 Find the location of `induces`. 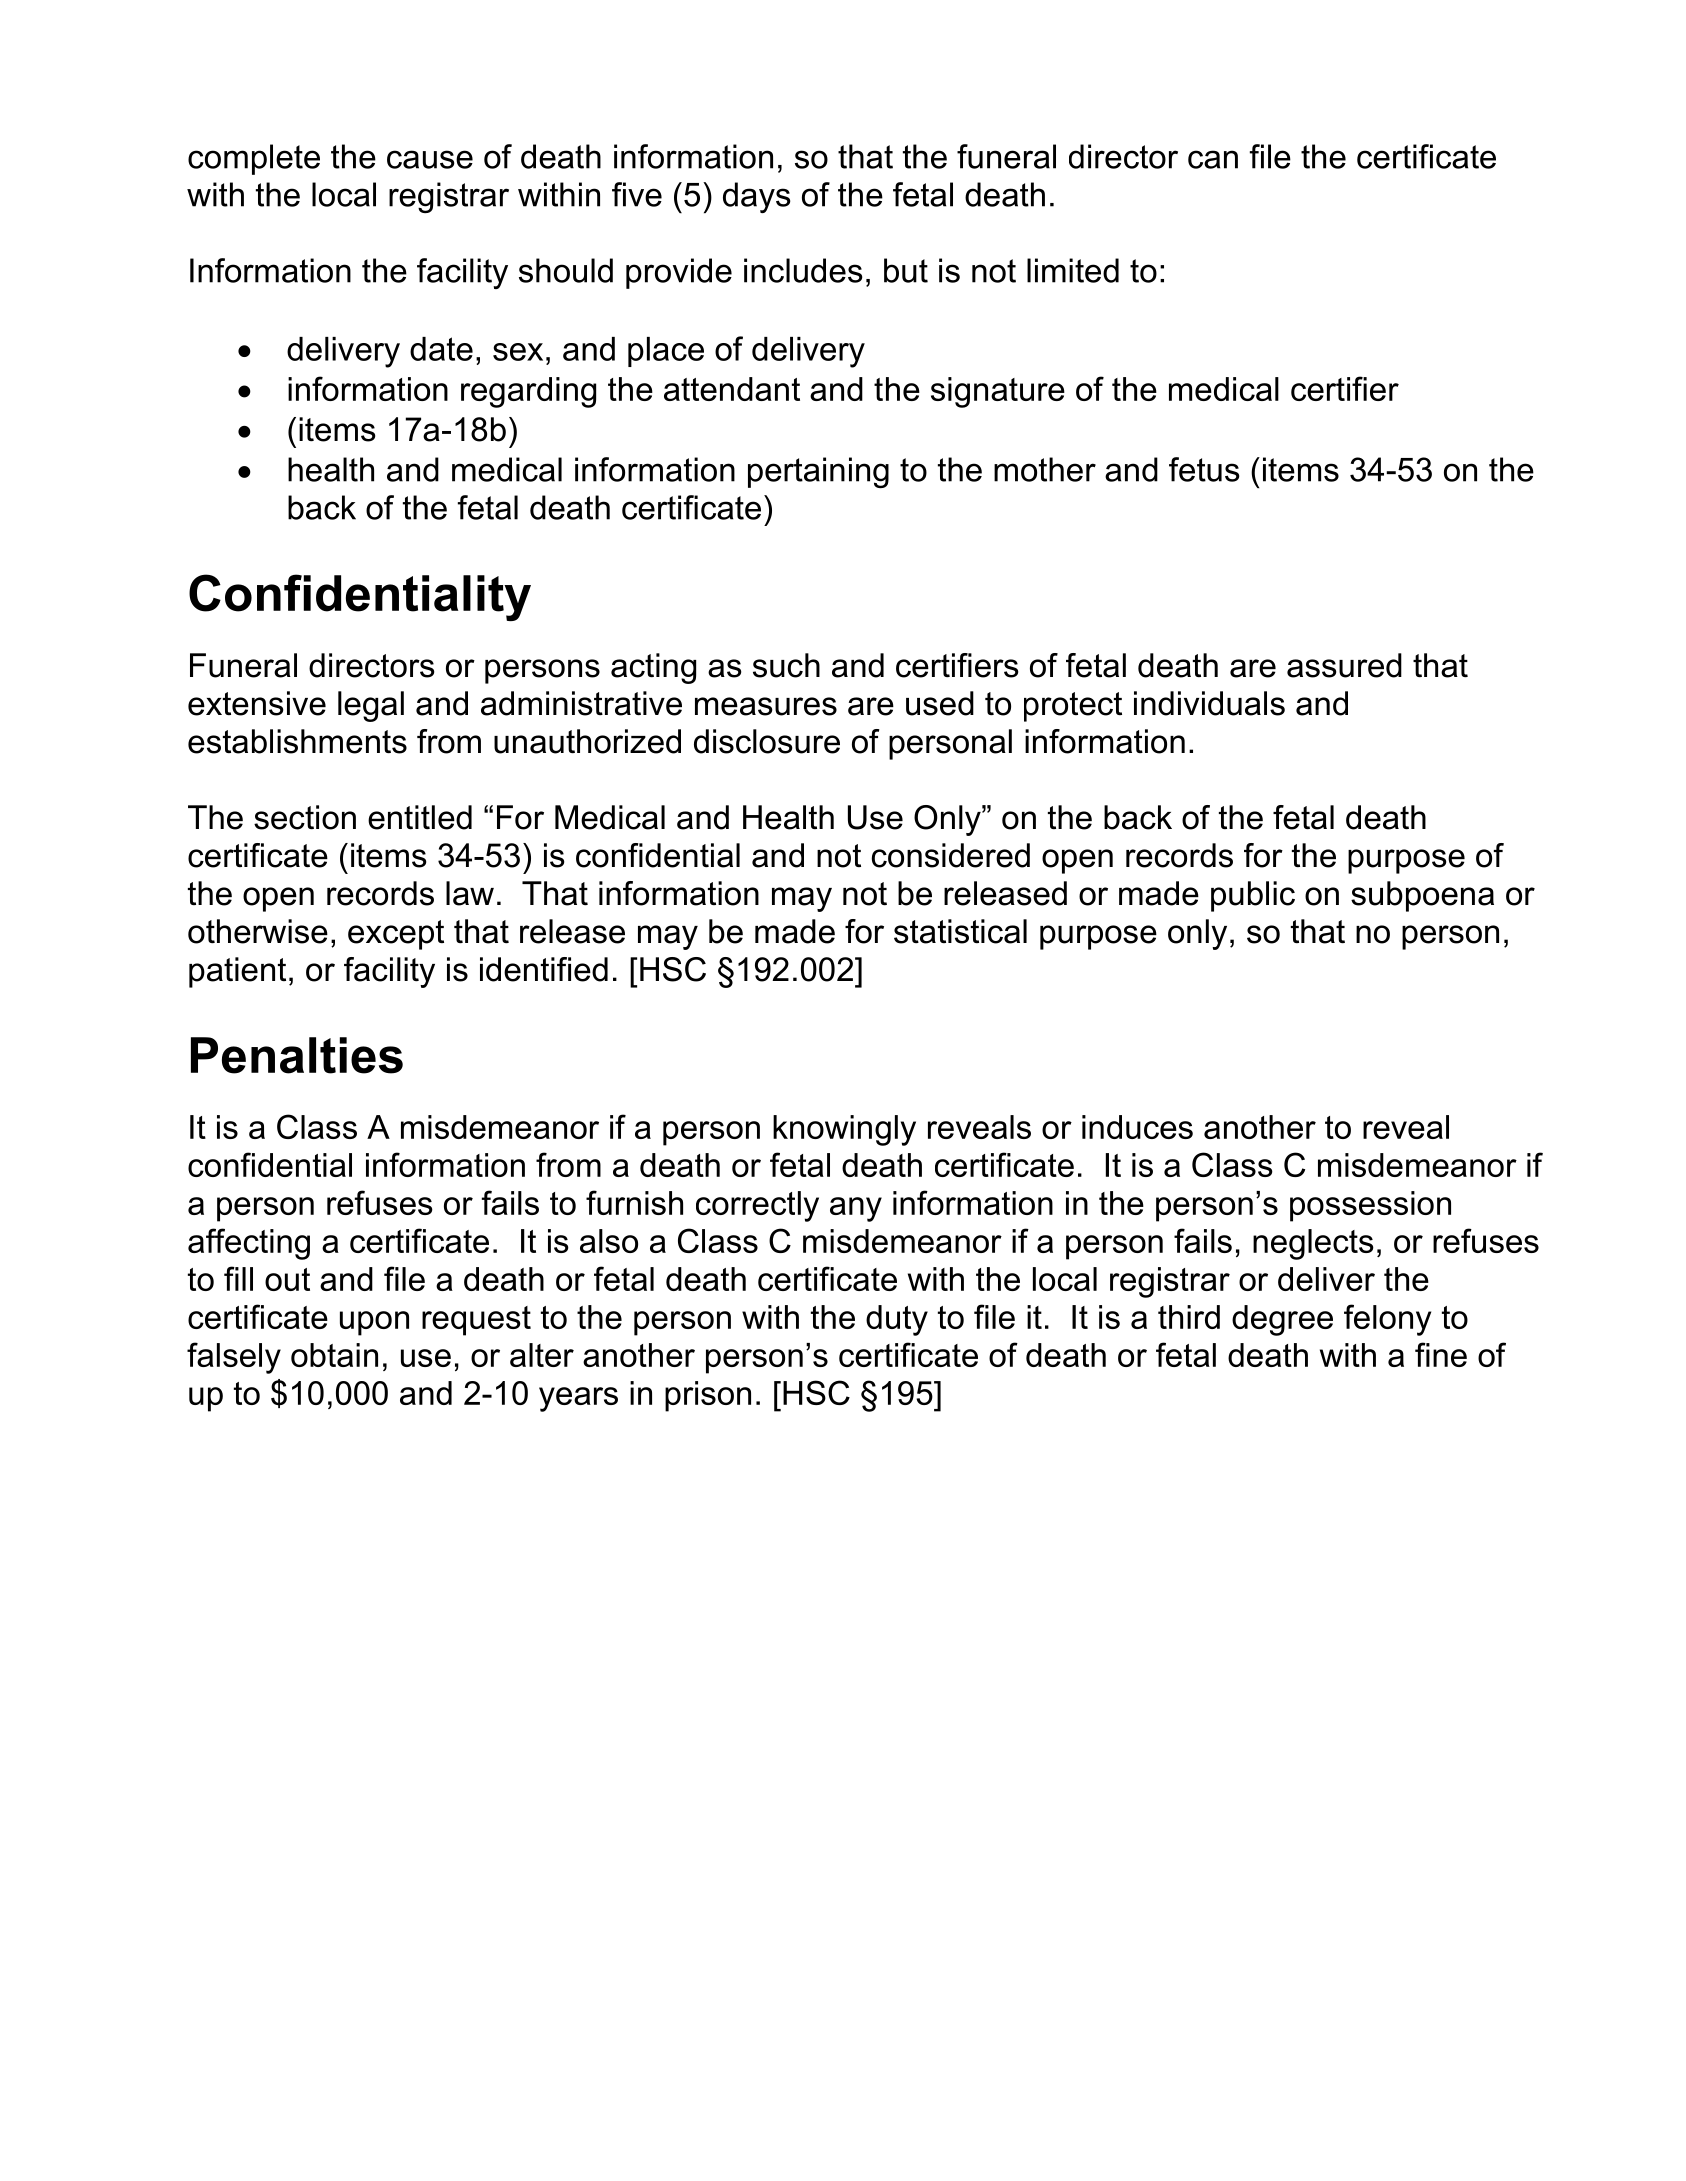

induces is located at coordinates (1137, 1127).
